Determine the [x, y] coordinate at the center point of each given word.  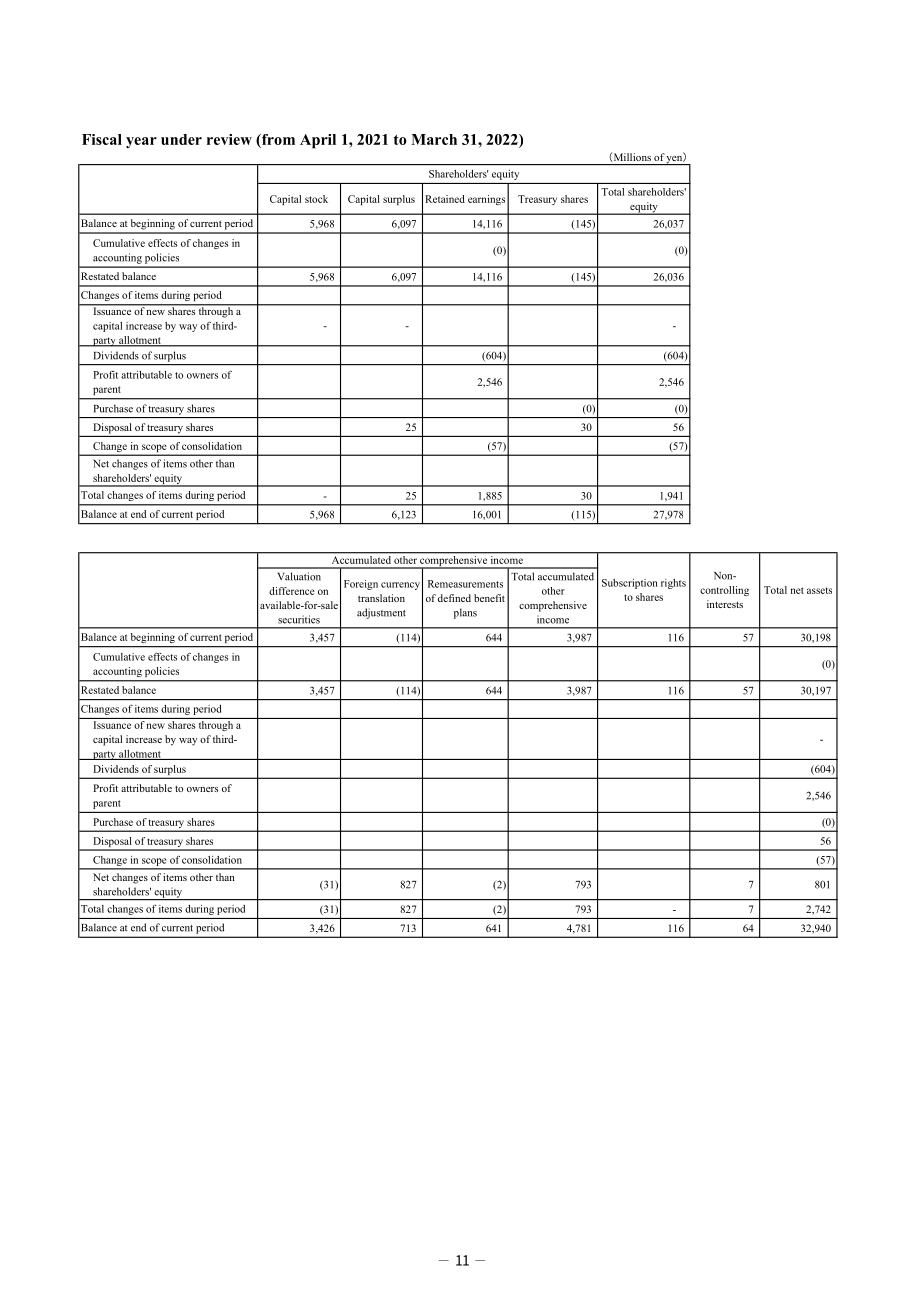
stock [316, 199]
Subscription [630, 584]
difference [292, 591]
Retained [445, 199]
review [229, 139]
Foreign [361, 585]
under [181, 139]
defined [454, 598]
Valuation [299, 576]
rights [673, 584]
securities [299, 619]
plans [465, 613]
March [434, 139]
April [318, 141]
